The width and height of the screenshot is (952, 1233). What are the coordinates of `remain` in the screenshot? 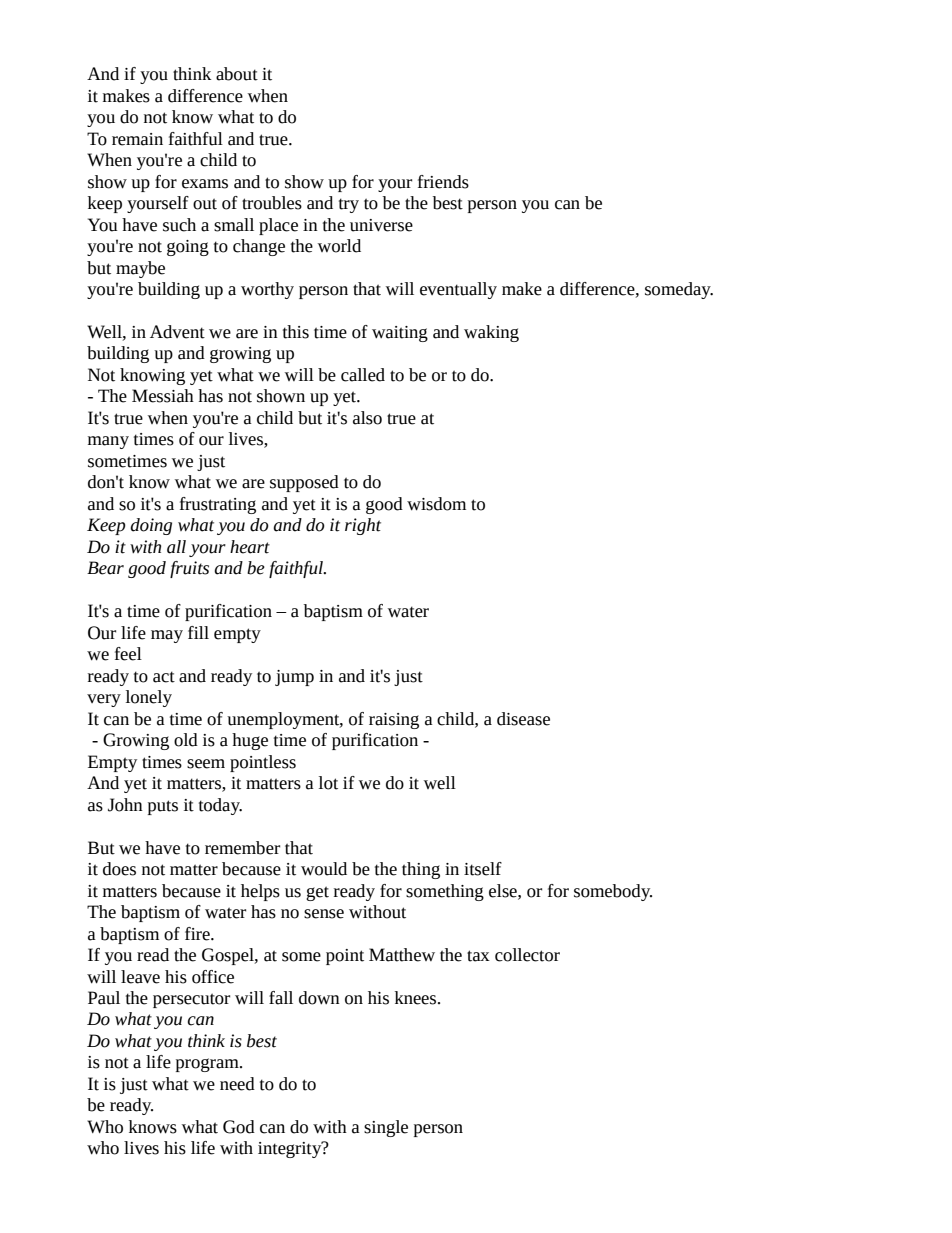 It's located at (137, 139).
